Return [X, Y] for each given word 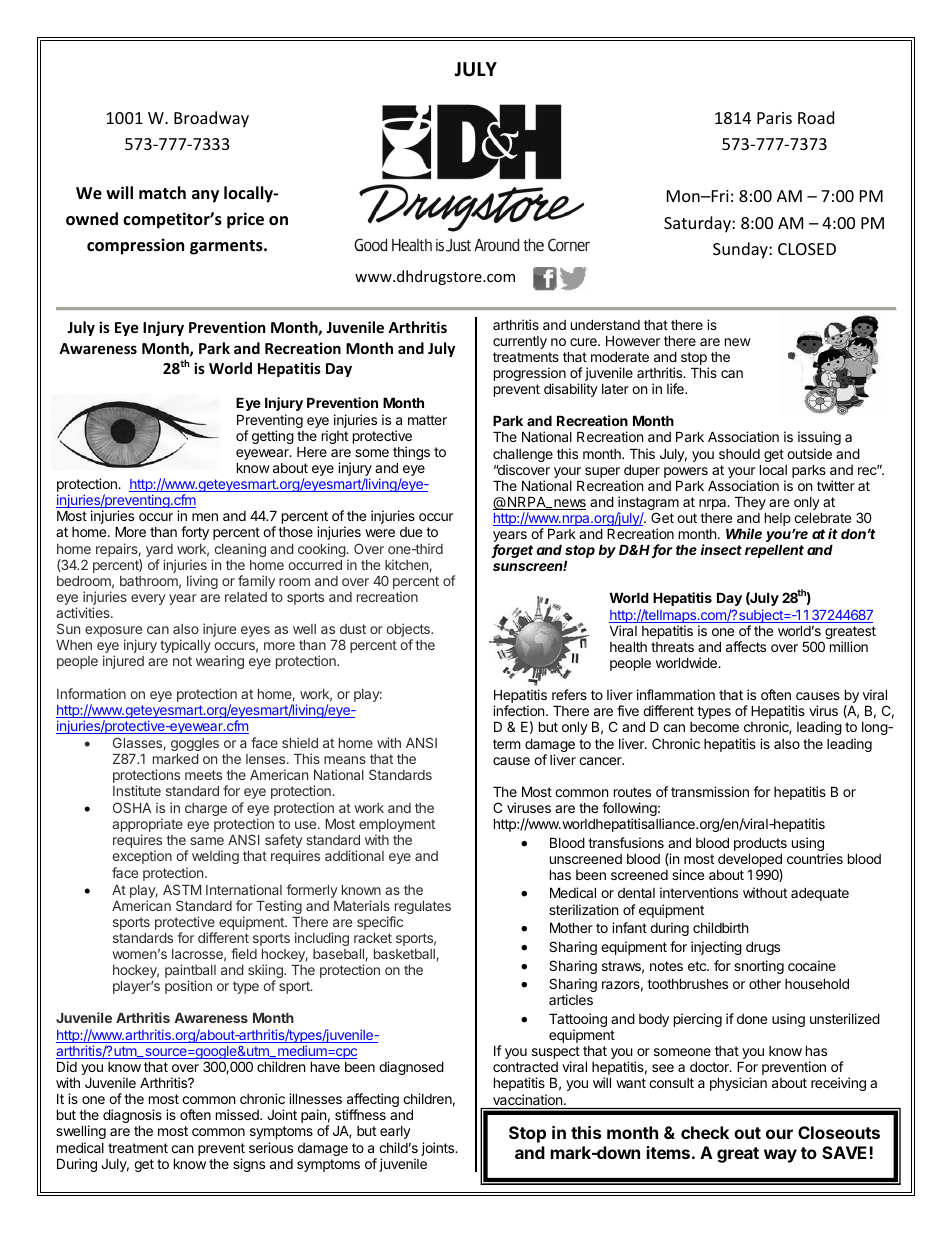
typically [185, 646]
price [245, 220]
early [395, 1132]
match [162, 192]
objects [409, 631]
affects [746, 646]
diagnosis [132, 1117]
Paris [774, 118]
